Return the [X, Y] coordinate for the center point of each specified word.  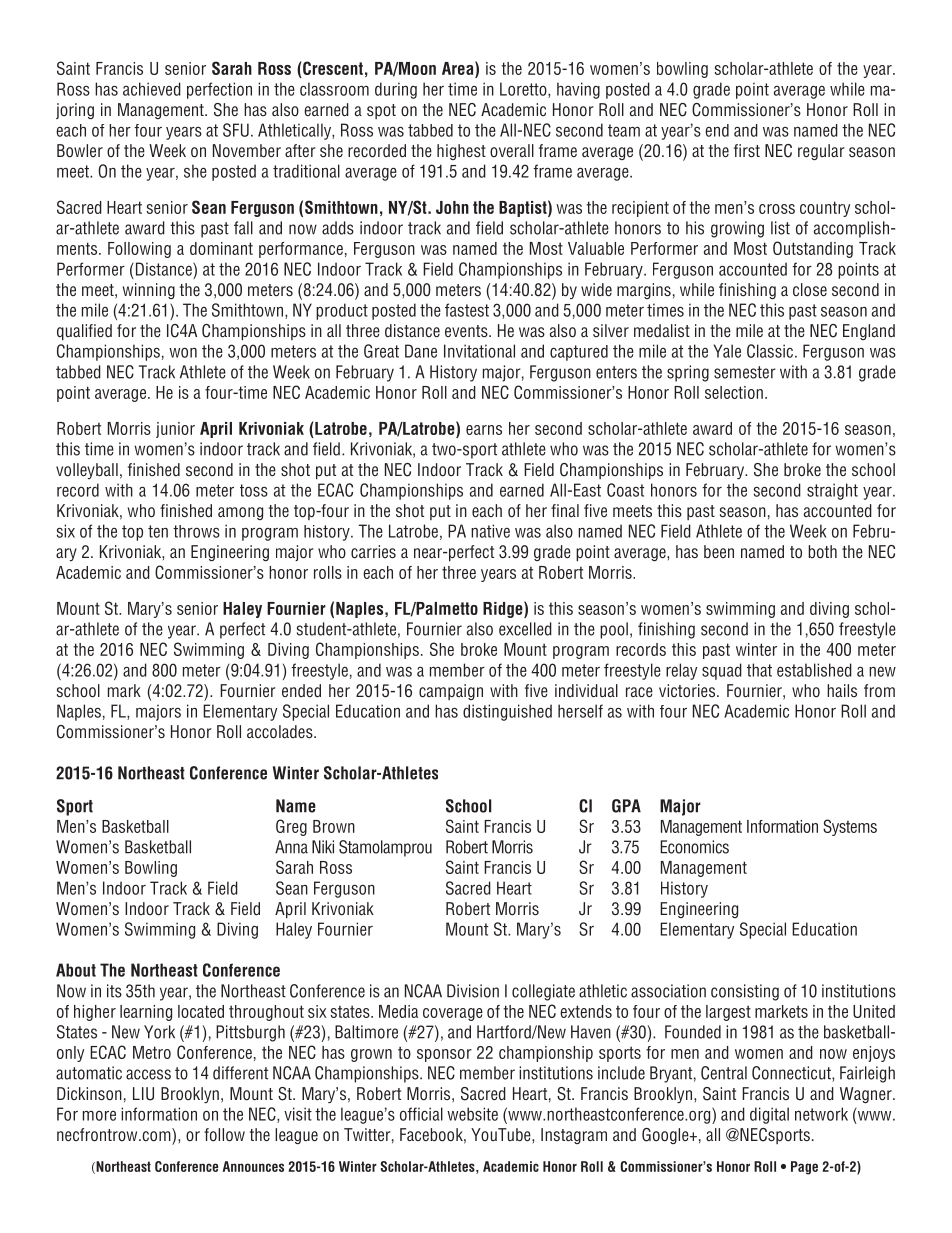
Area [459, 69]
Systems [850, 827]
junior [175, 430]
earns [484, 430]
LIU [143, 1094]
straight [832, 491]
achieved [152, 89]
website [472, 1114]
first [747, 150]
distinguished [507, 712]
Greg [291, 827]
